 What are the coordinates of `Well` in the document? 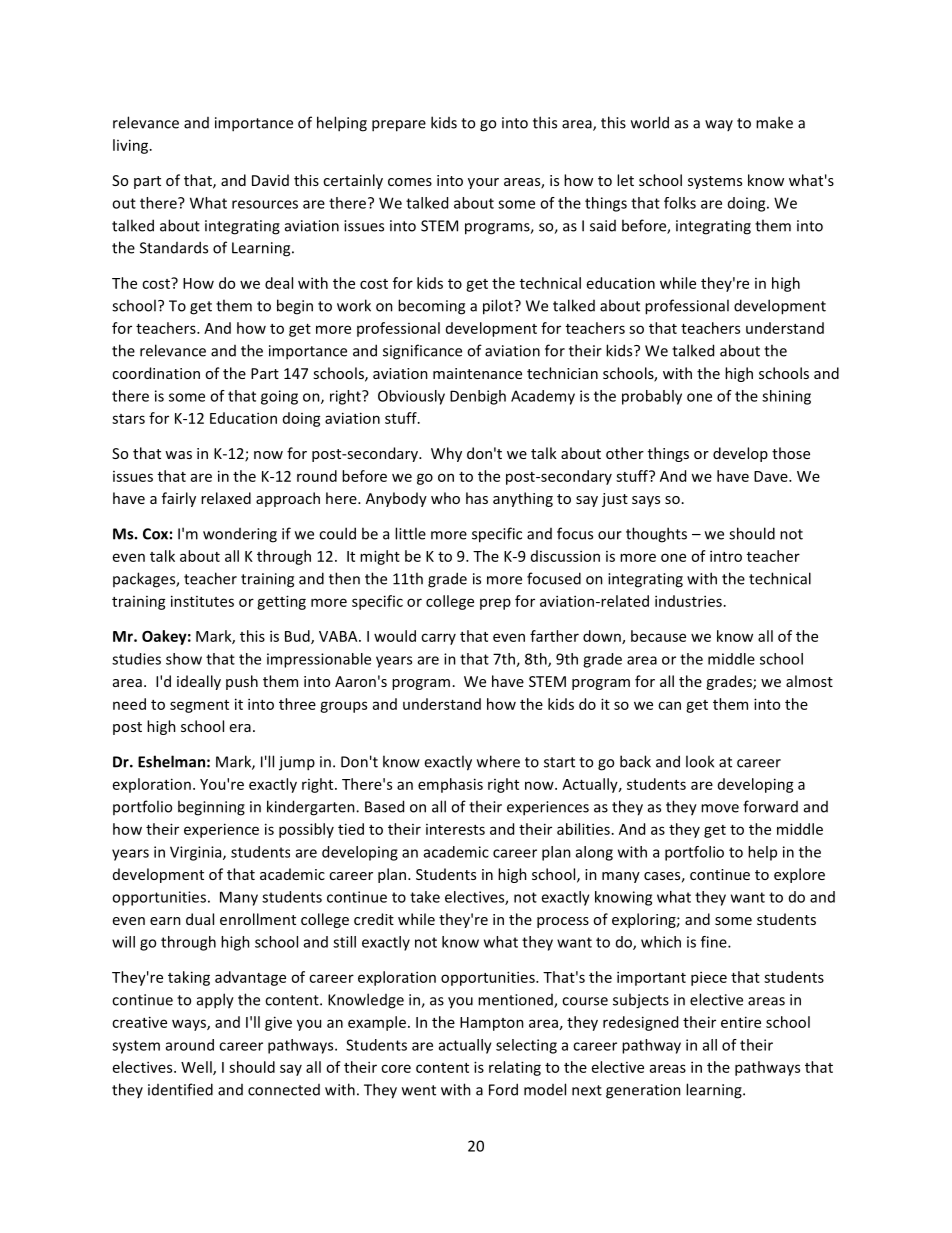 It's located at (197, 1068).
